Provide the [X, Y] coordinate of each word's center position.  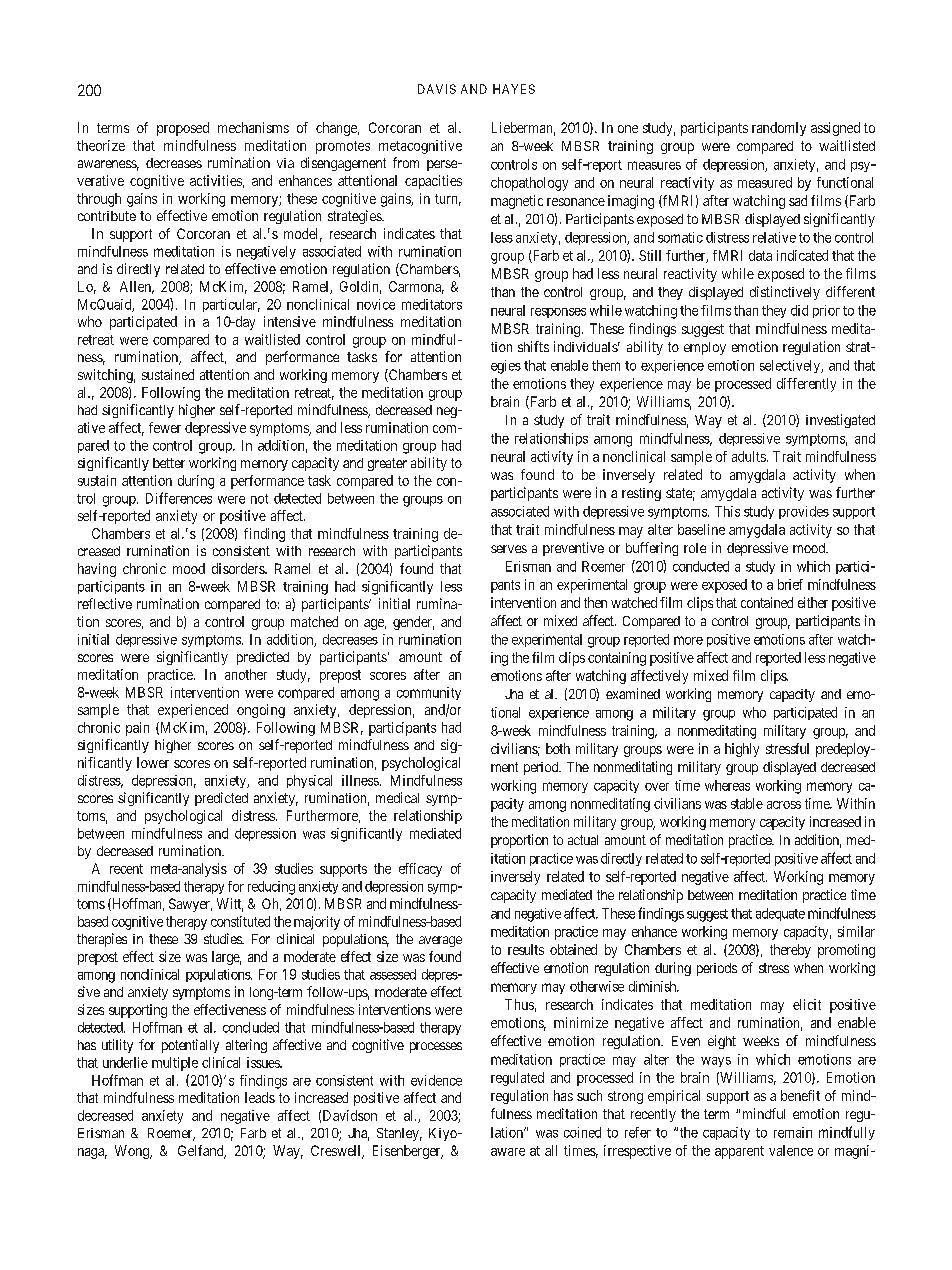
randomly [779, 129]
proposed [183, 129]
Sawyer [190, 905]
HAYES [514, 89]
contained [767, 602]
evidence [436, 1080]
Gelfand [202, 1152]
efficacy [420, 870]
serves [509, 549]
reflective [105, 603]
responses [558, 313]
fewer [165, 427]
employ [705, 348]
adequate [780, 914]
